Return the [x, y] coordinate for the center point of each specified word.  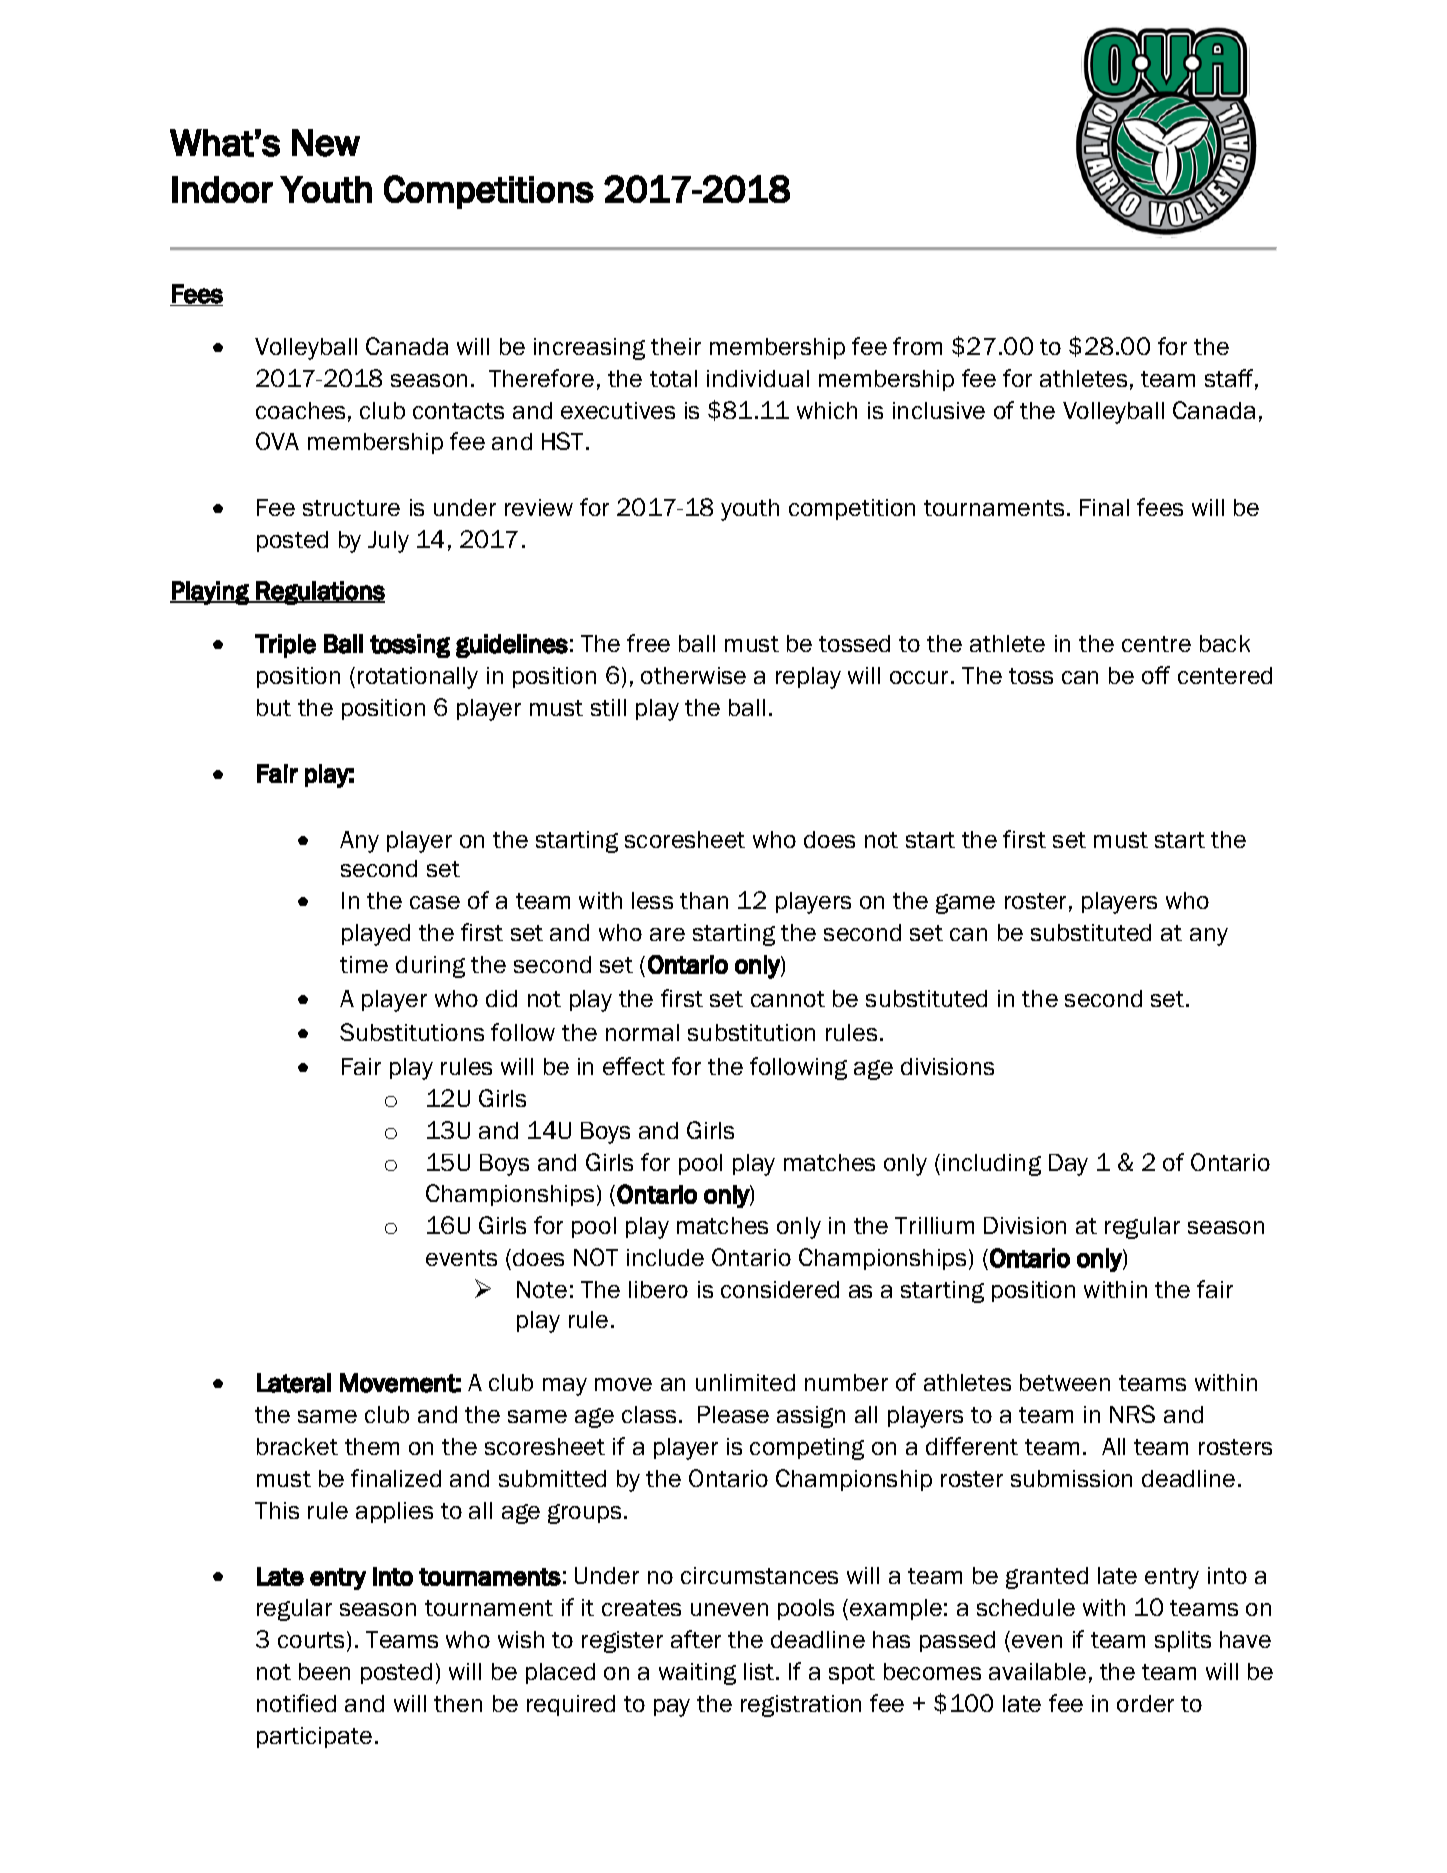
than [704, 900]
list [760, 1671]
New [326, 143]
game [965, 904]
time [364, 964]
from [917, 346]
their [676, 346]
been [324, 1671]
